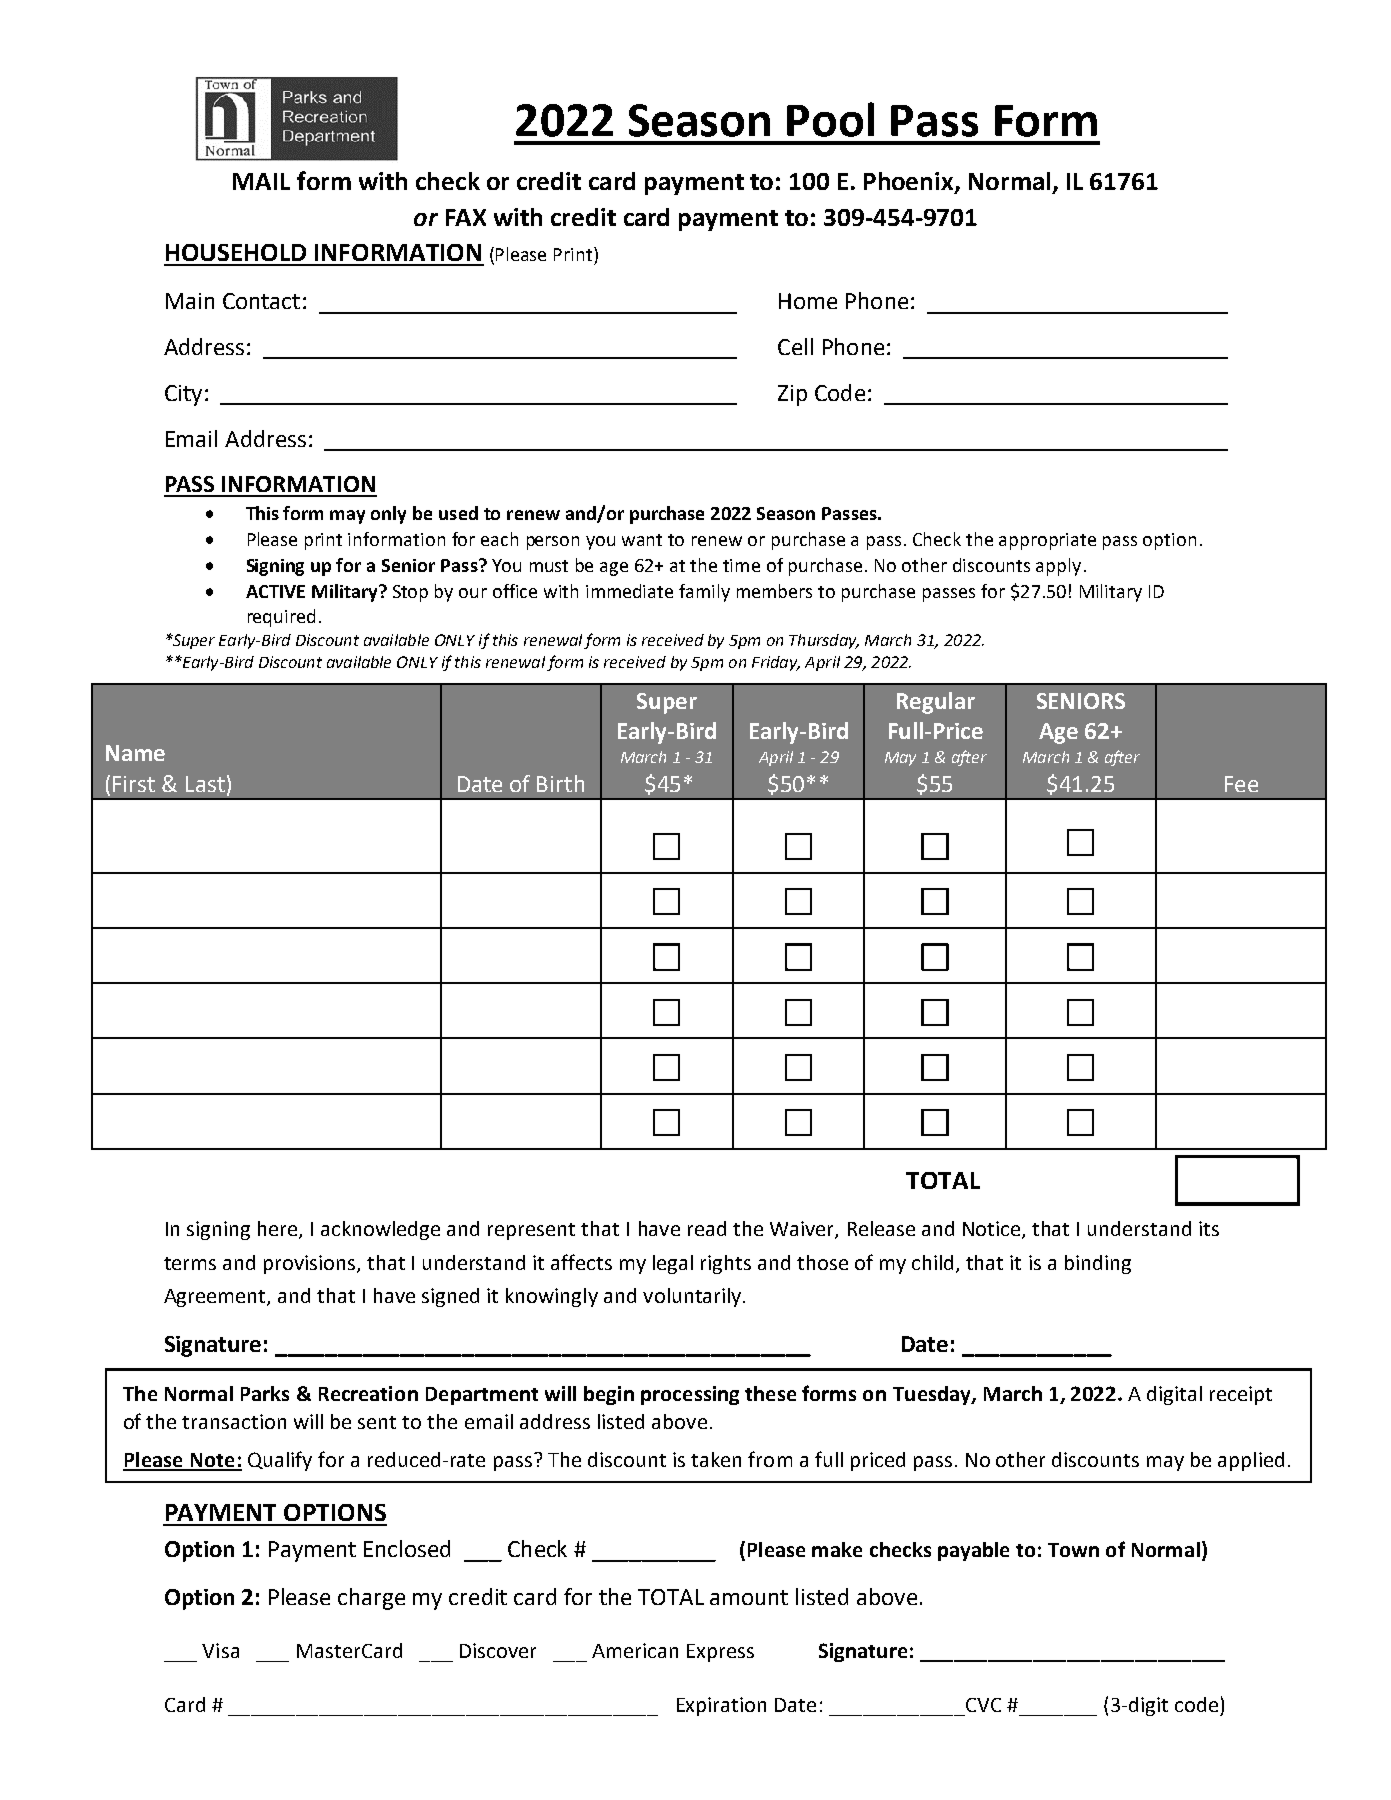  I want to click on Fee, so click(1241, 784).
